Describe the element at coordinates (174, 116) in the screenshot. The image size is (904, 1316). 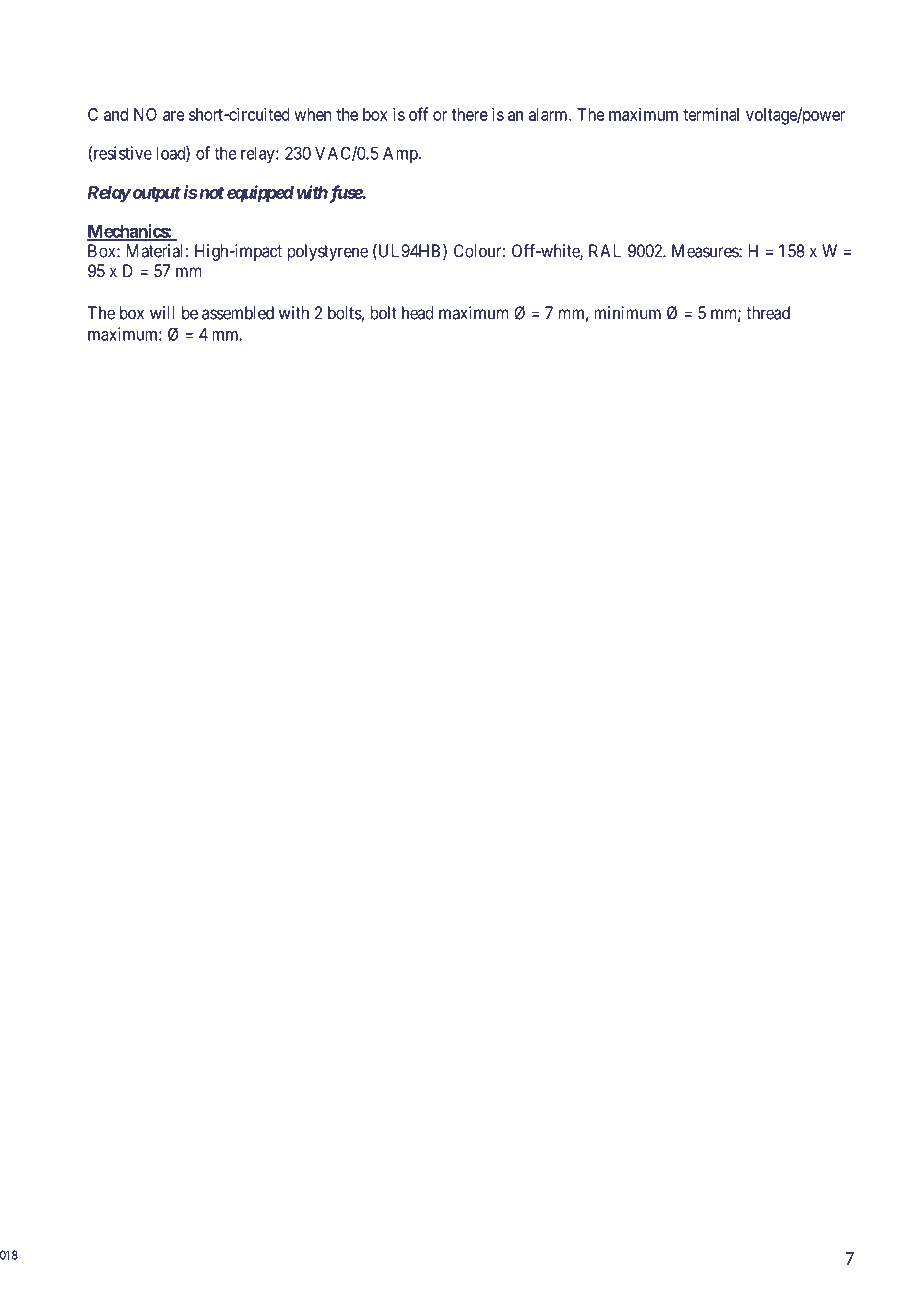
I see `are` at that location.
